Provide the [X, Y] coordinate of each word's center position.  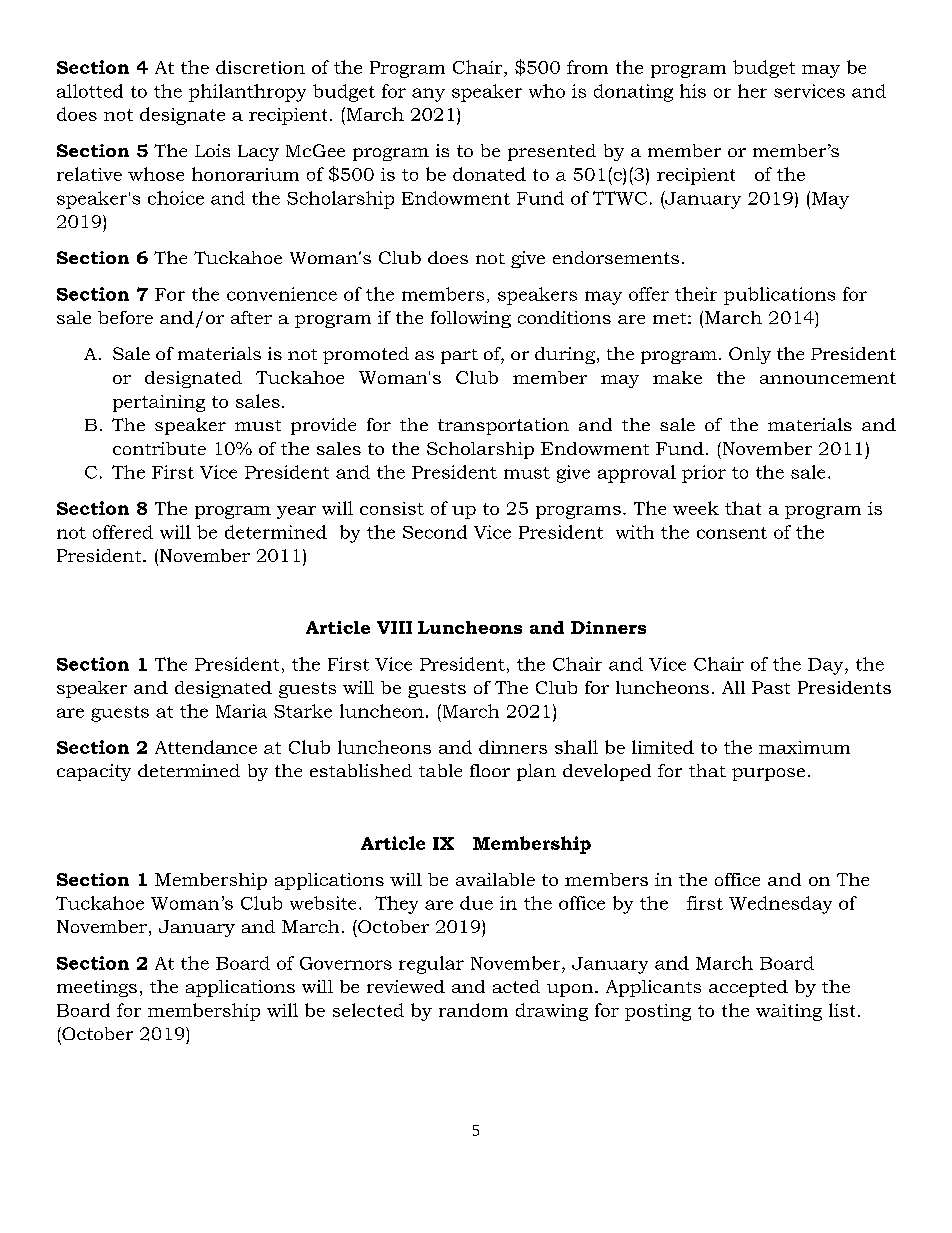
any [428, 95]
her [752, 91]
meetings [97, 988]
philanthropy [247, 93]
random [473, 1010]
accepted [748, 988]
